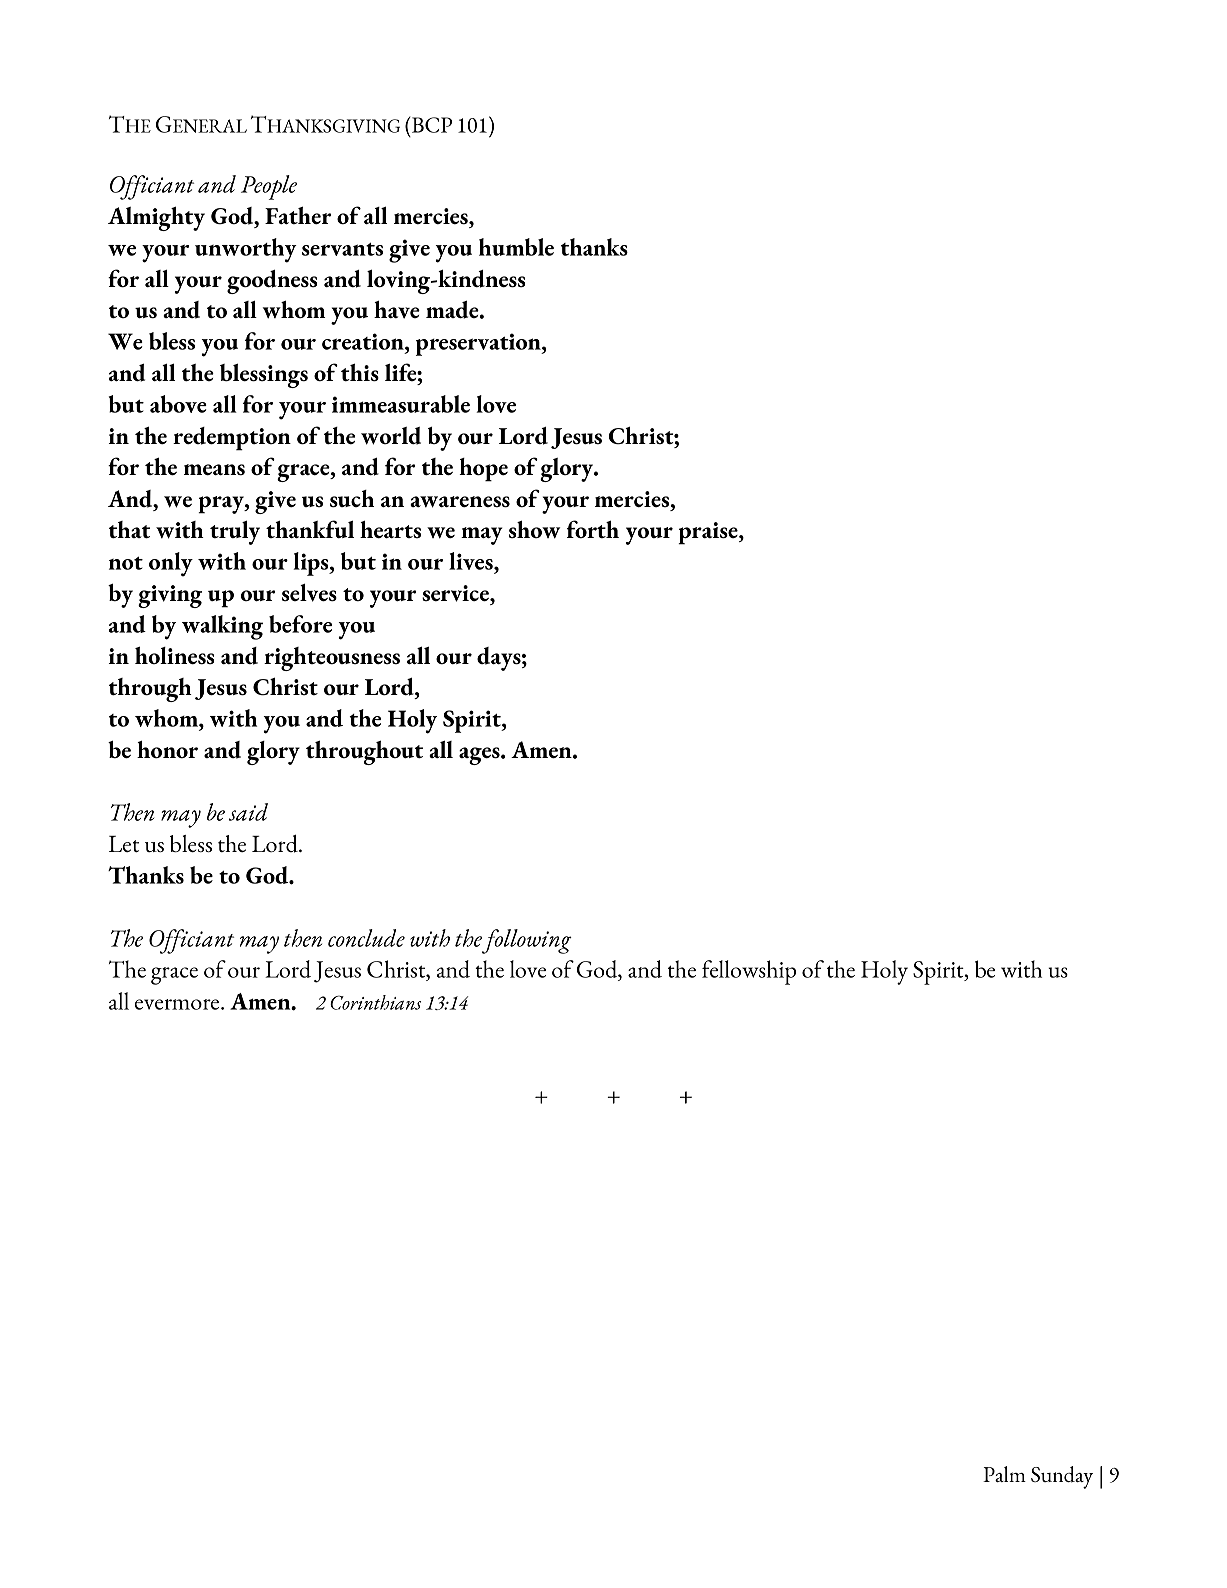 This document has width=1227, height=1588. Describe the element at coordinates (430, 124) in the document. I see `BCP` at that location.
